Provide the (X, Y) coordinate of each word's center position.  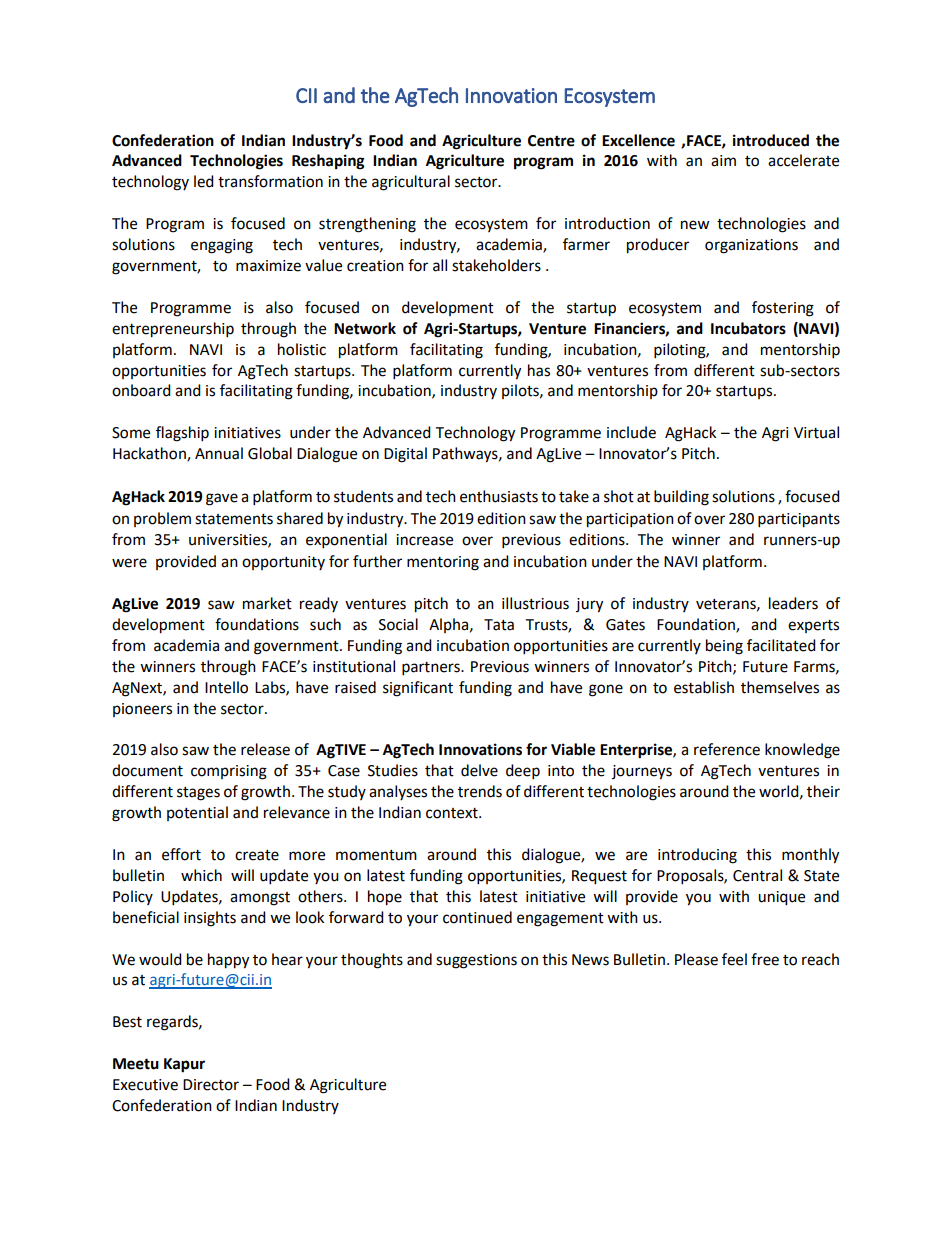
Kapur (184, 1065)
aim (723, 161)
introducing (697, 856)
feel (734, 959)
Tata (499, 625)
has (539, 370)
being (724, 647)
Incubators (748, 328)
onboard (141, 390)
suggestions (476, 961)
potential (197, 813)
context (453, 813)
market (267, 603)
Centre (551, 141)
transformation (270, 181)
